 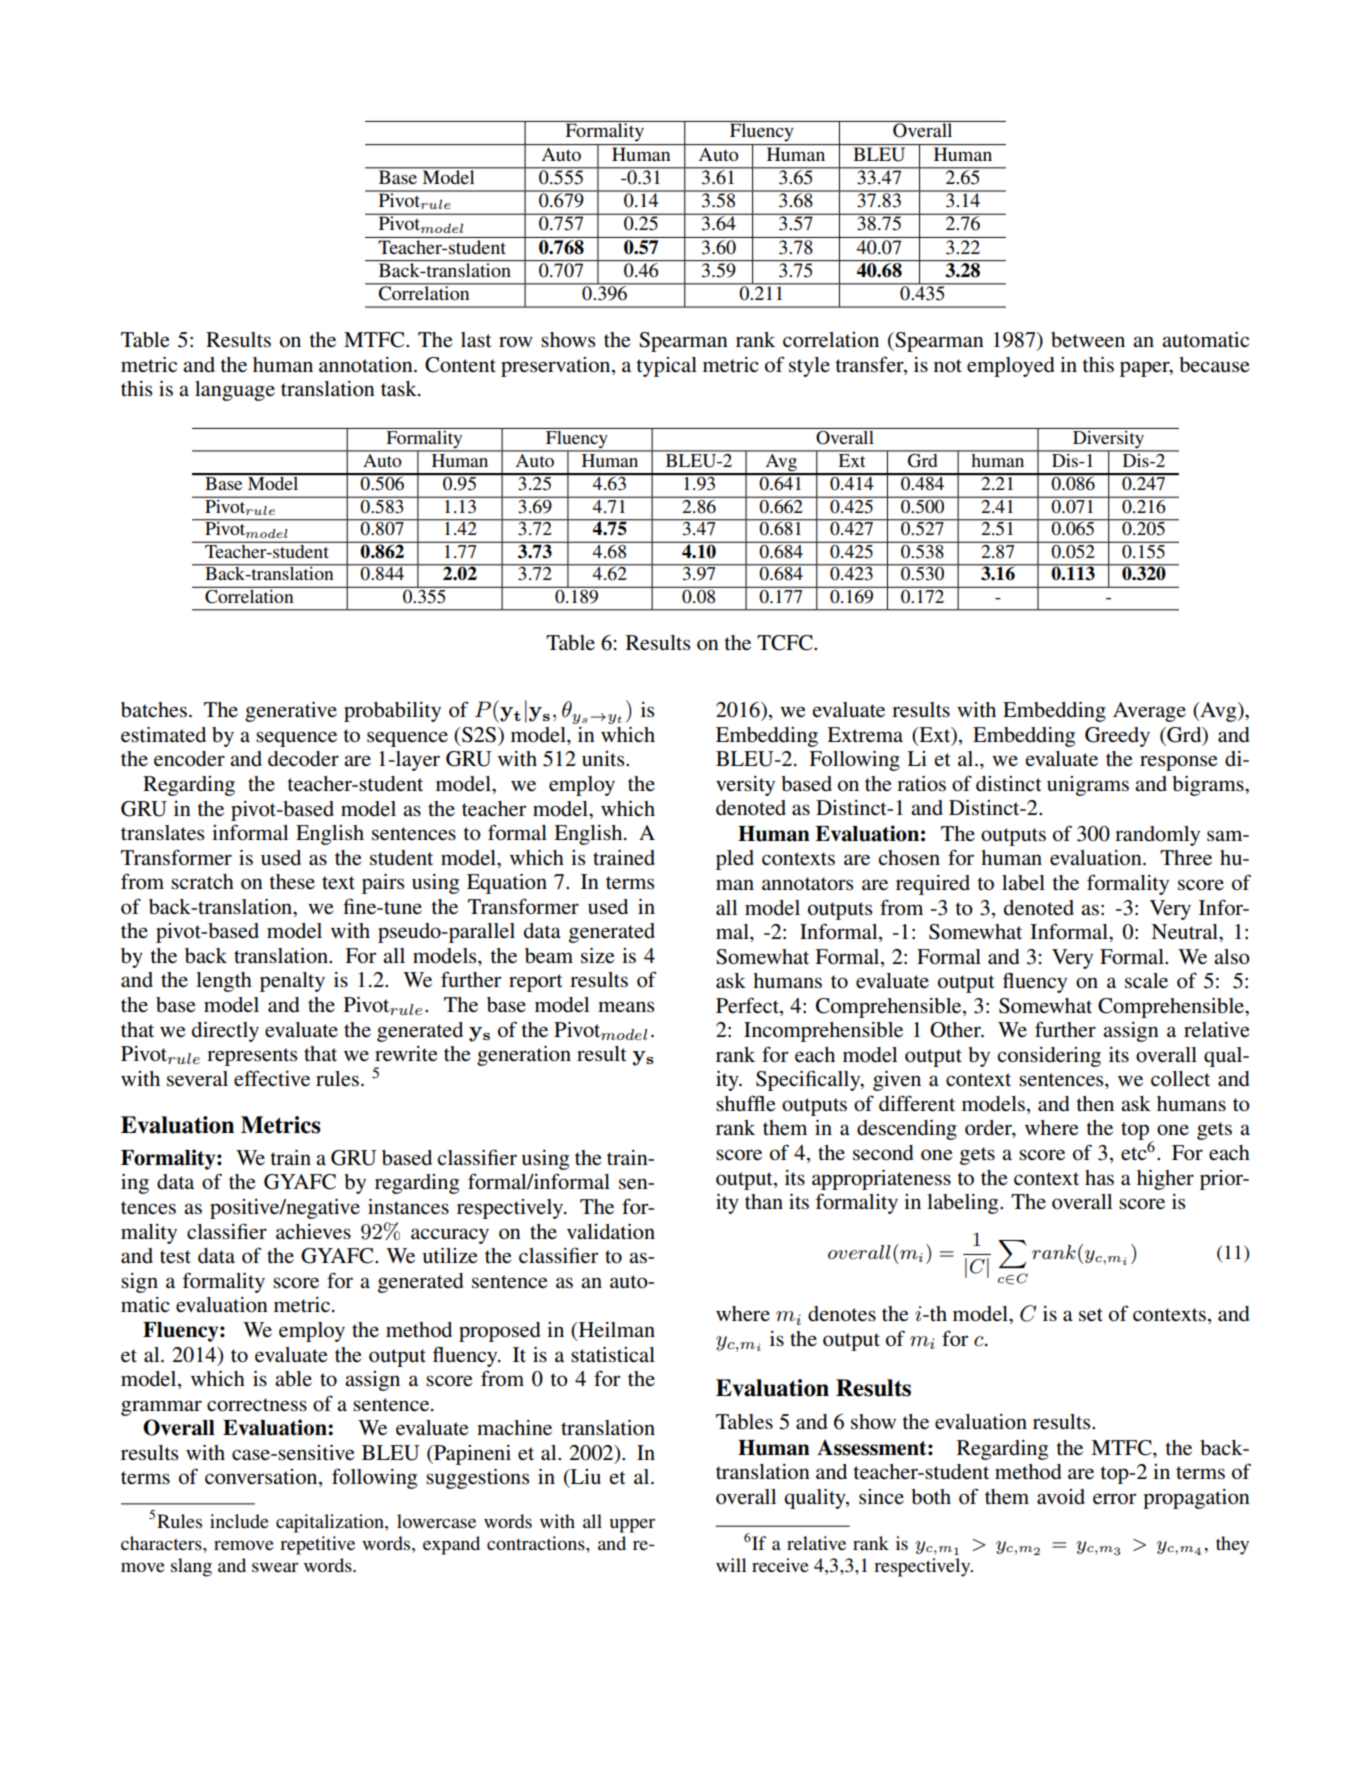 I want to click on Average, so click(x=1149, y=712).
